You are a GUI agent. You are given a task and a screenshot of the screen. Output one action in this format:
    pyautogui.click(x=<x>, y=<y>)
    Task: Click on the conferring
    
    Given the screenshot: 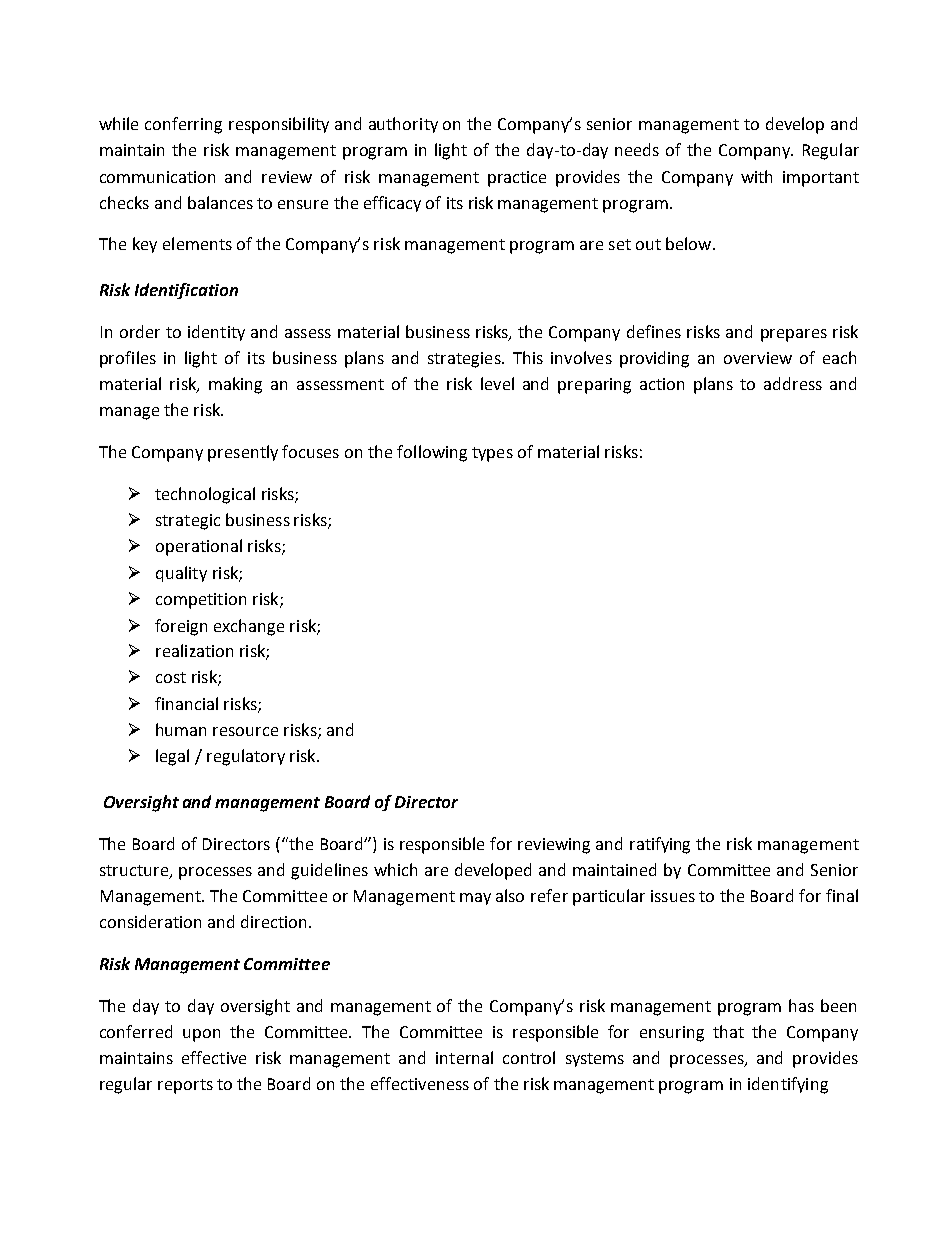 What is the action you would take?
    pyautogui.click(x=183, y=125)
